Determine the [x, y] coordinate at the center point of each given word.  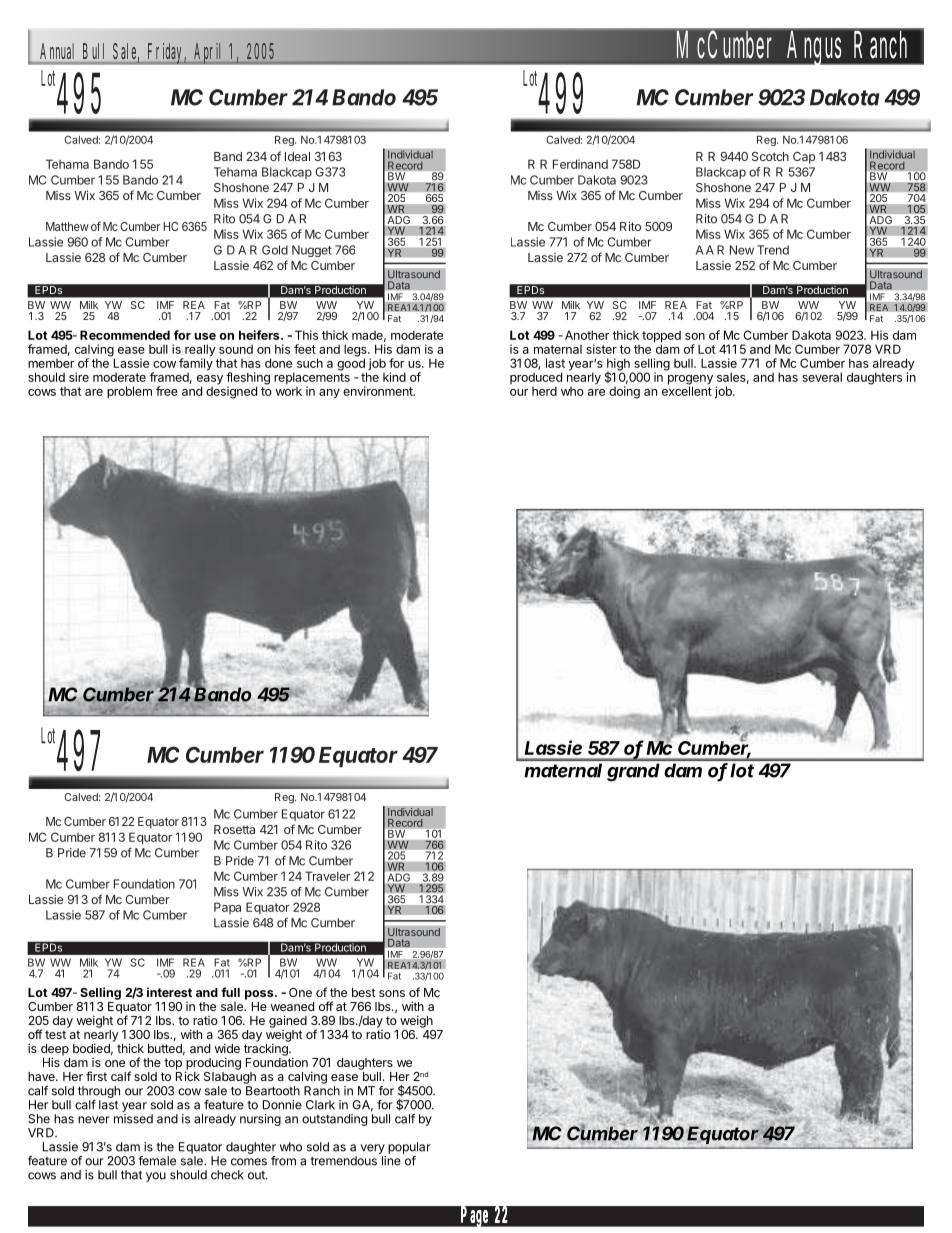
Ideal [297, 156]
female [157, 1161]
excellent [687, 390]
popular [409, 1148]
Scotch [770, 156]
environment [379, 391]
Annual [57, 51]
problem [129, 392]
